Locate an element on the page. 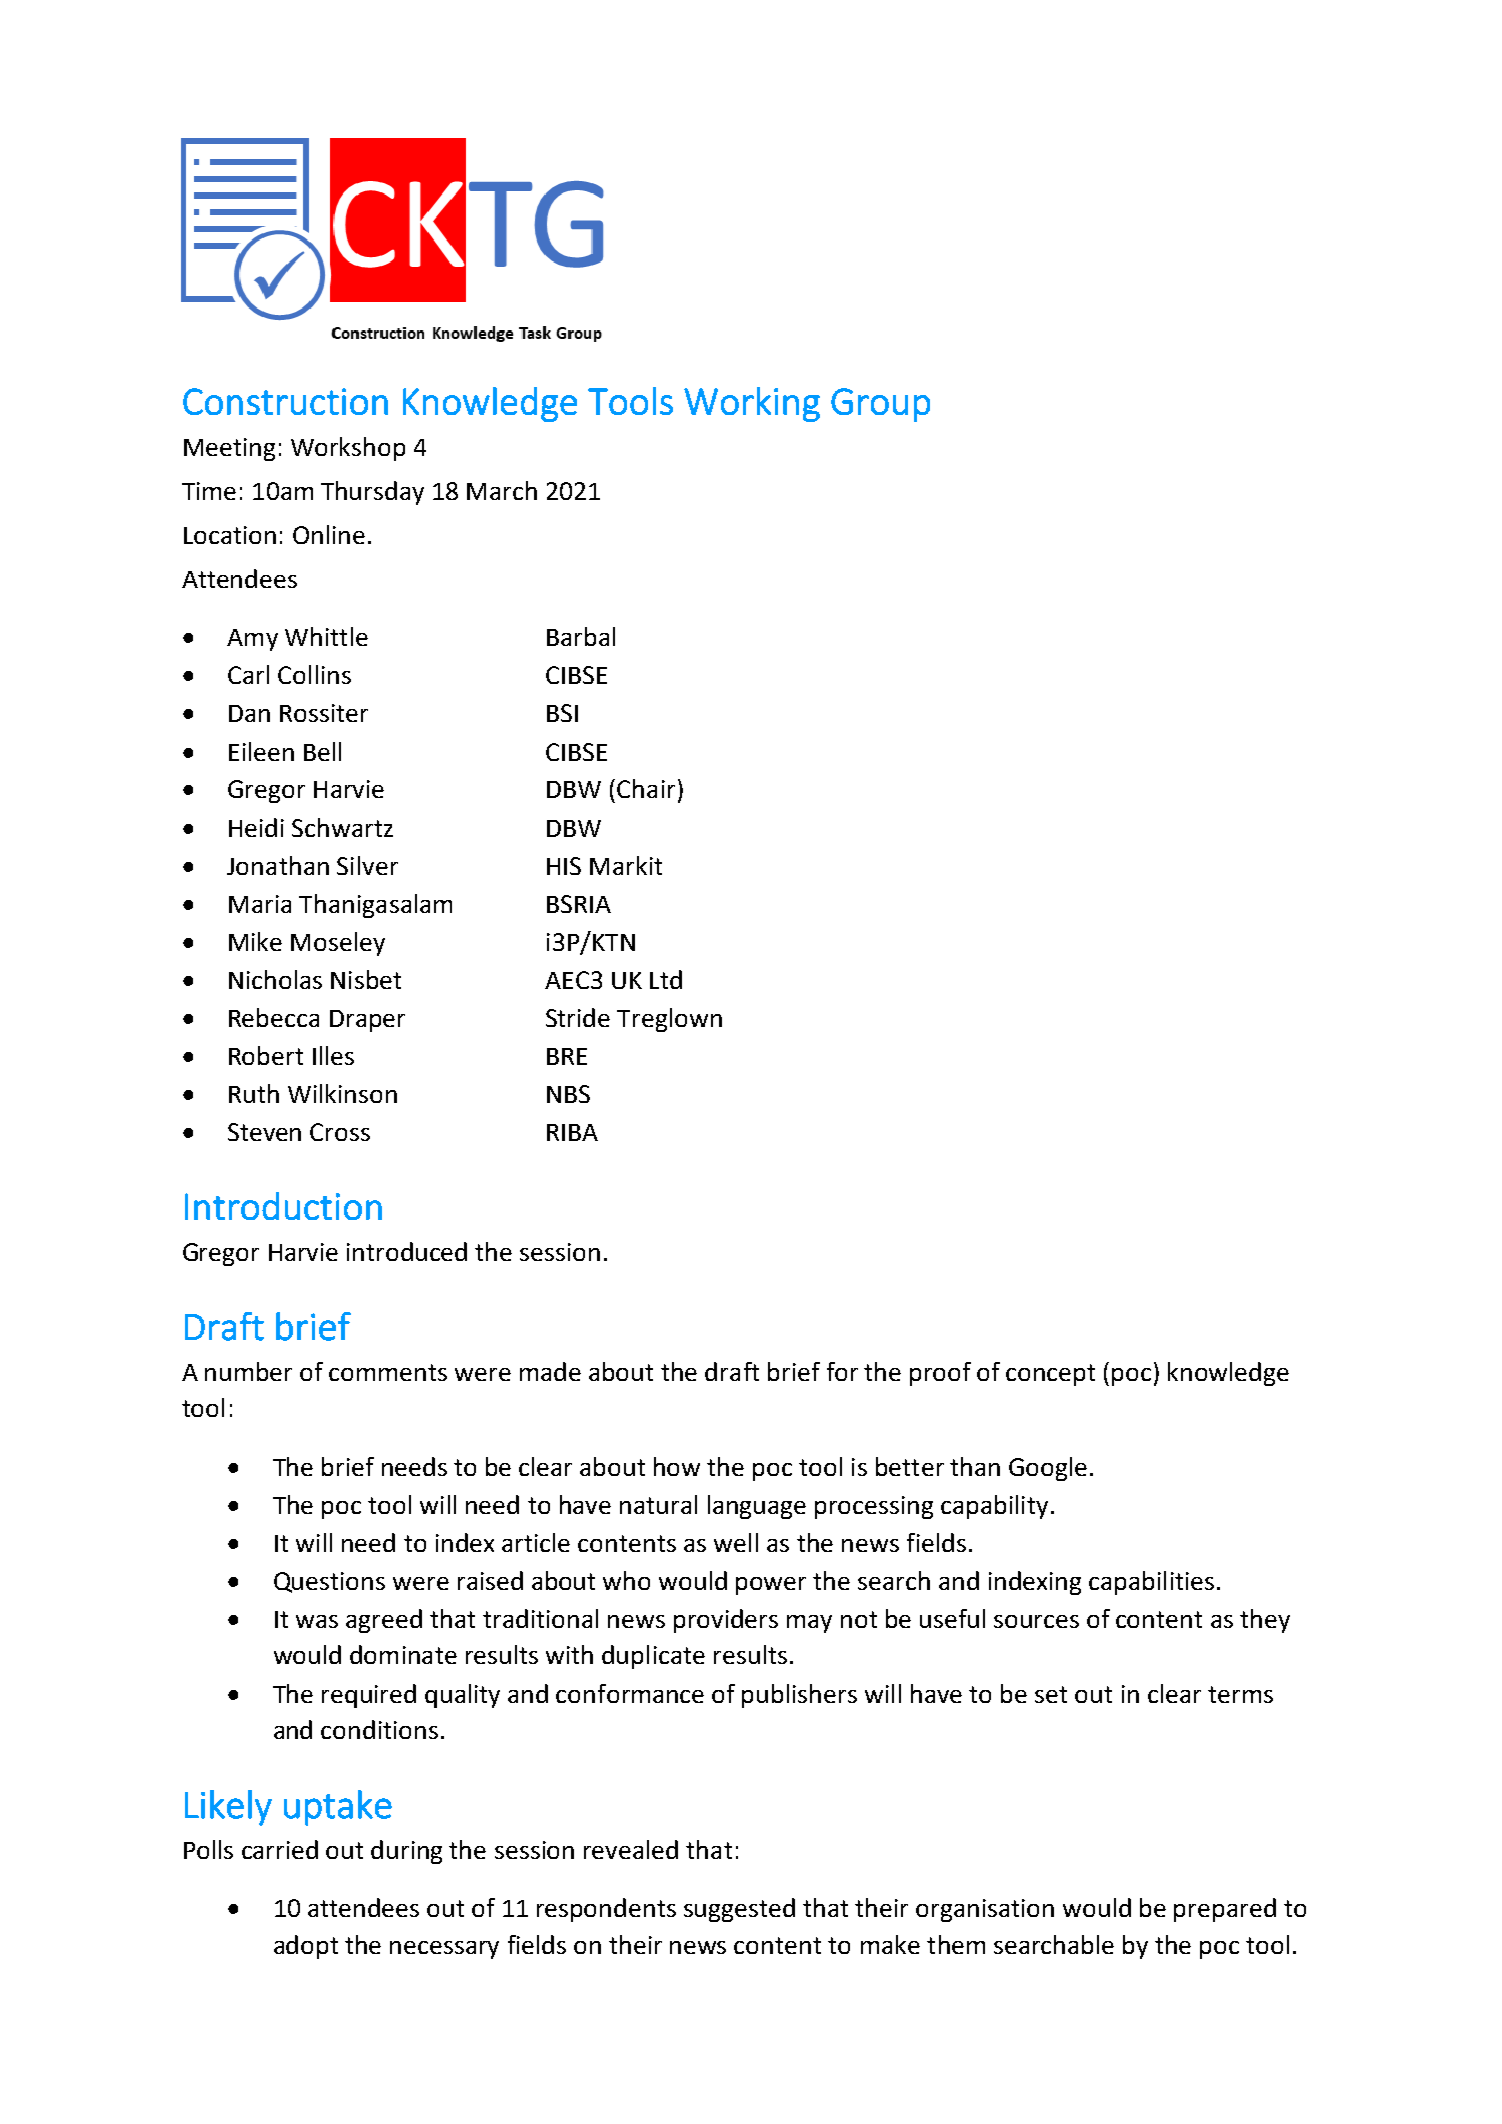 The width and height of the document is (1502, 2124). Group is located at coordinates (880, 405).
